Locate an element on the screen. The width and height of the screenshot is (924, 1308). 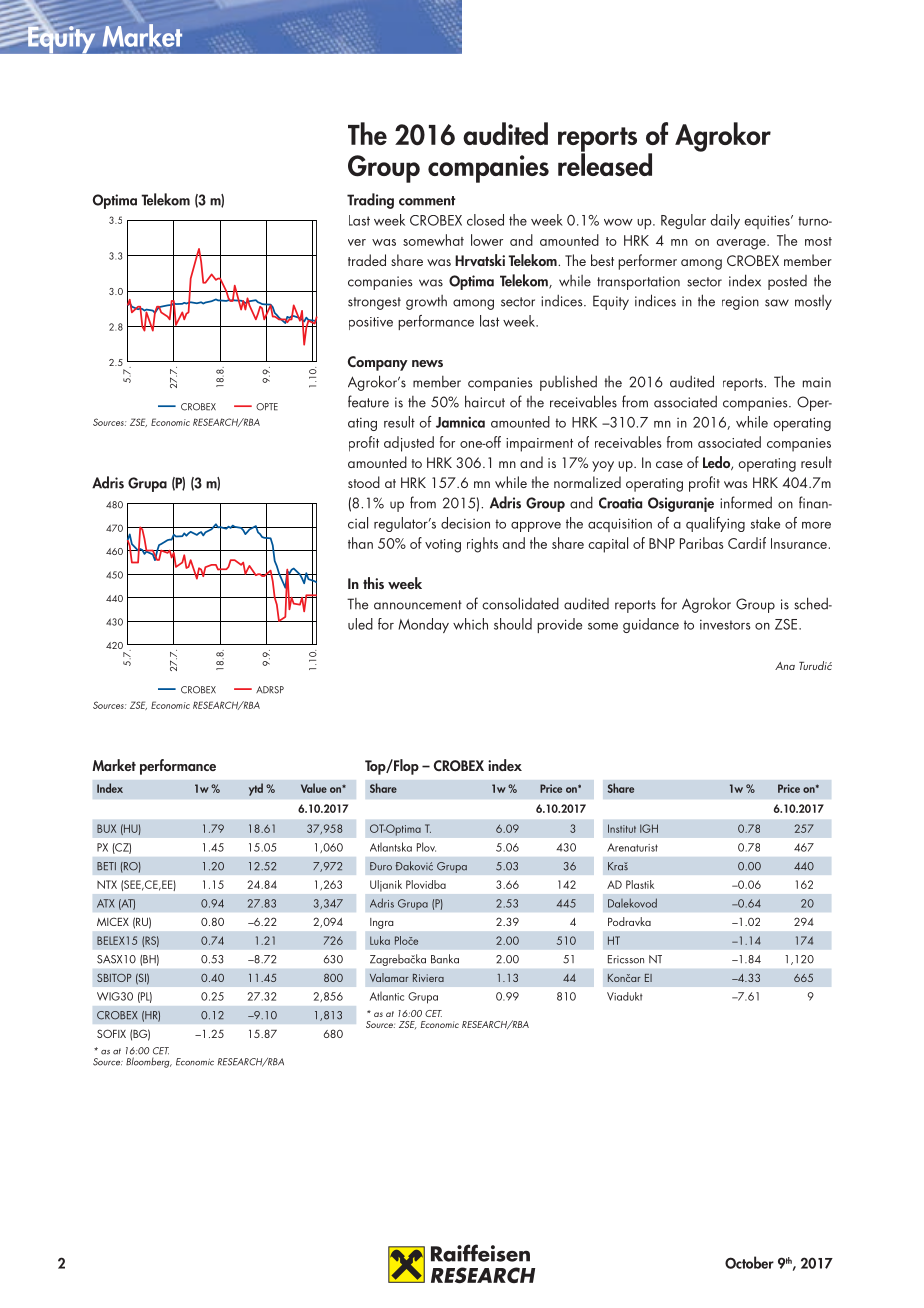
daily is located at coordinates (725, 221).
